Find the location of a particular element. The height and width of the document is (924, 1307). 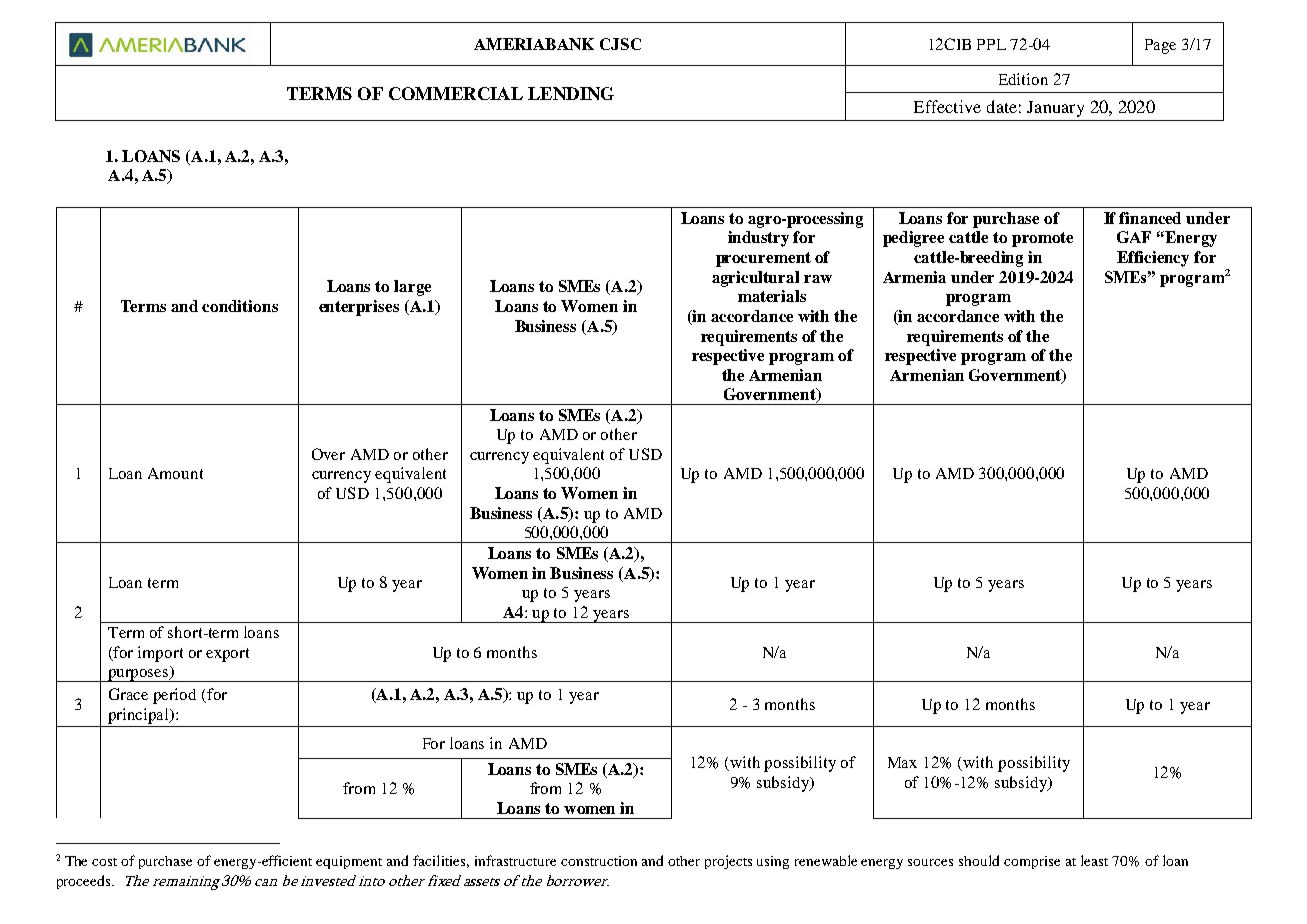

materials is located at coordinates (772, 296).
